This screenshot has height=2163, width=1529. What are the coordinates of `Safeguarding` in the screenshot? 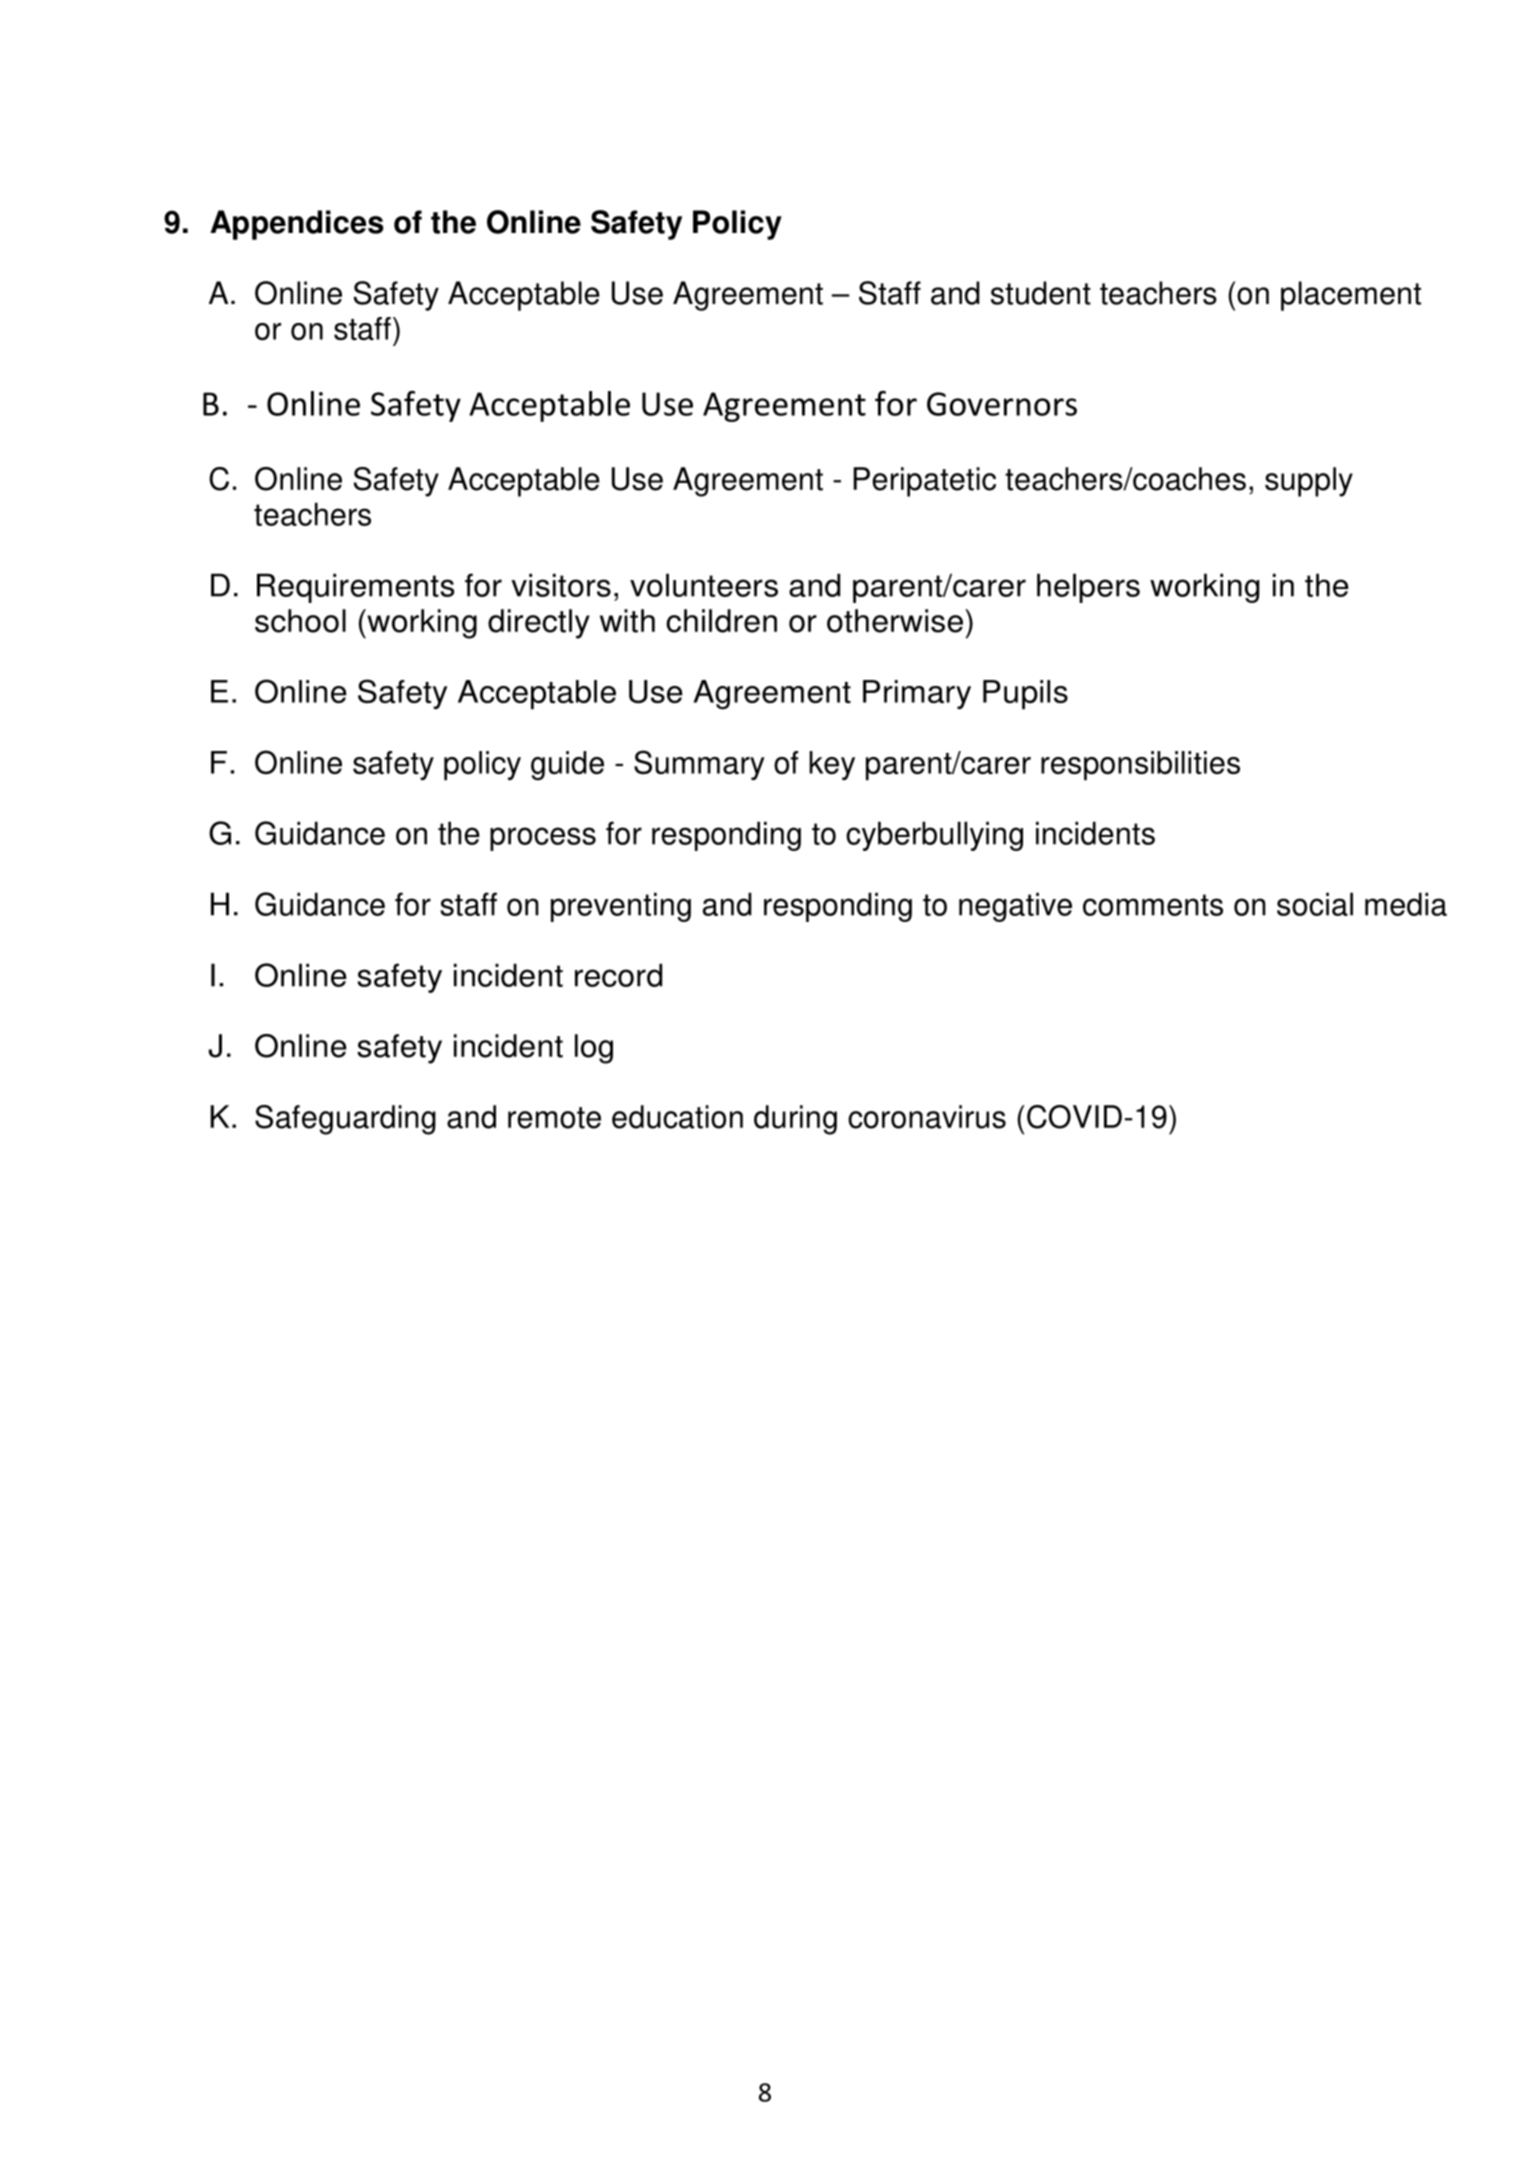 It's located at (345, 1120).
